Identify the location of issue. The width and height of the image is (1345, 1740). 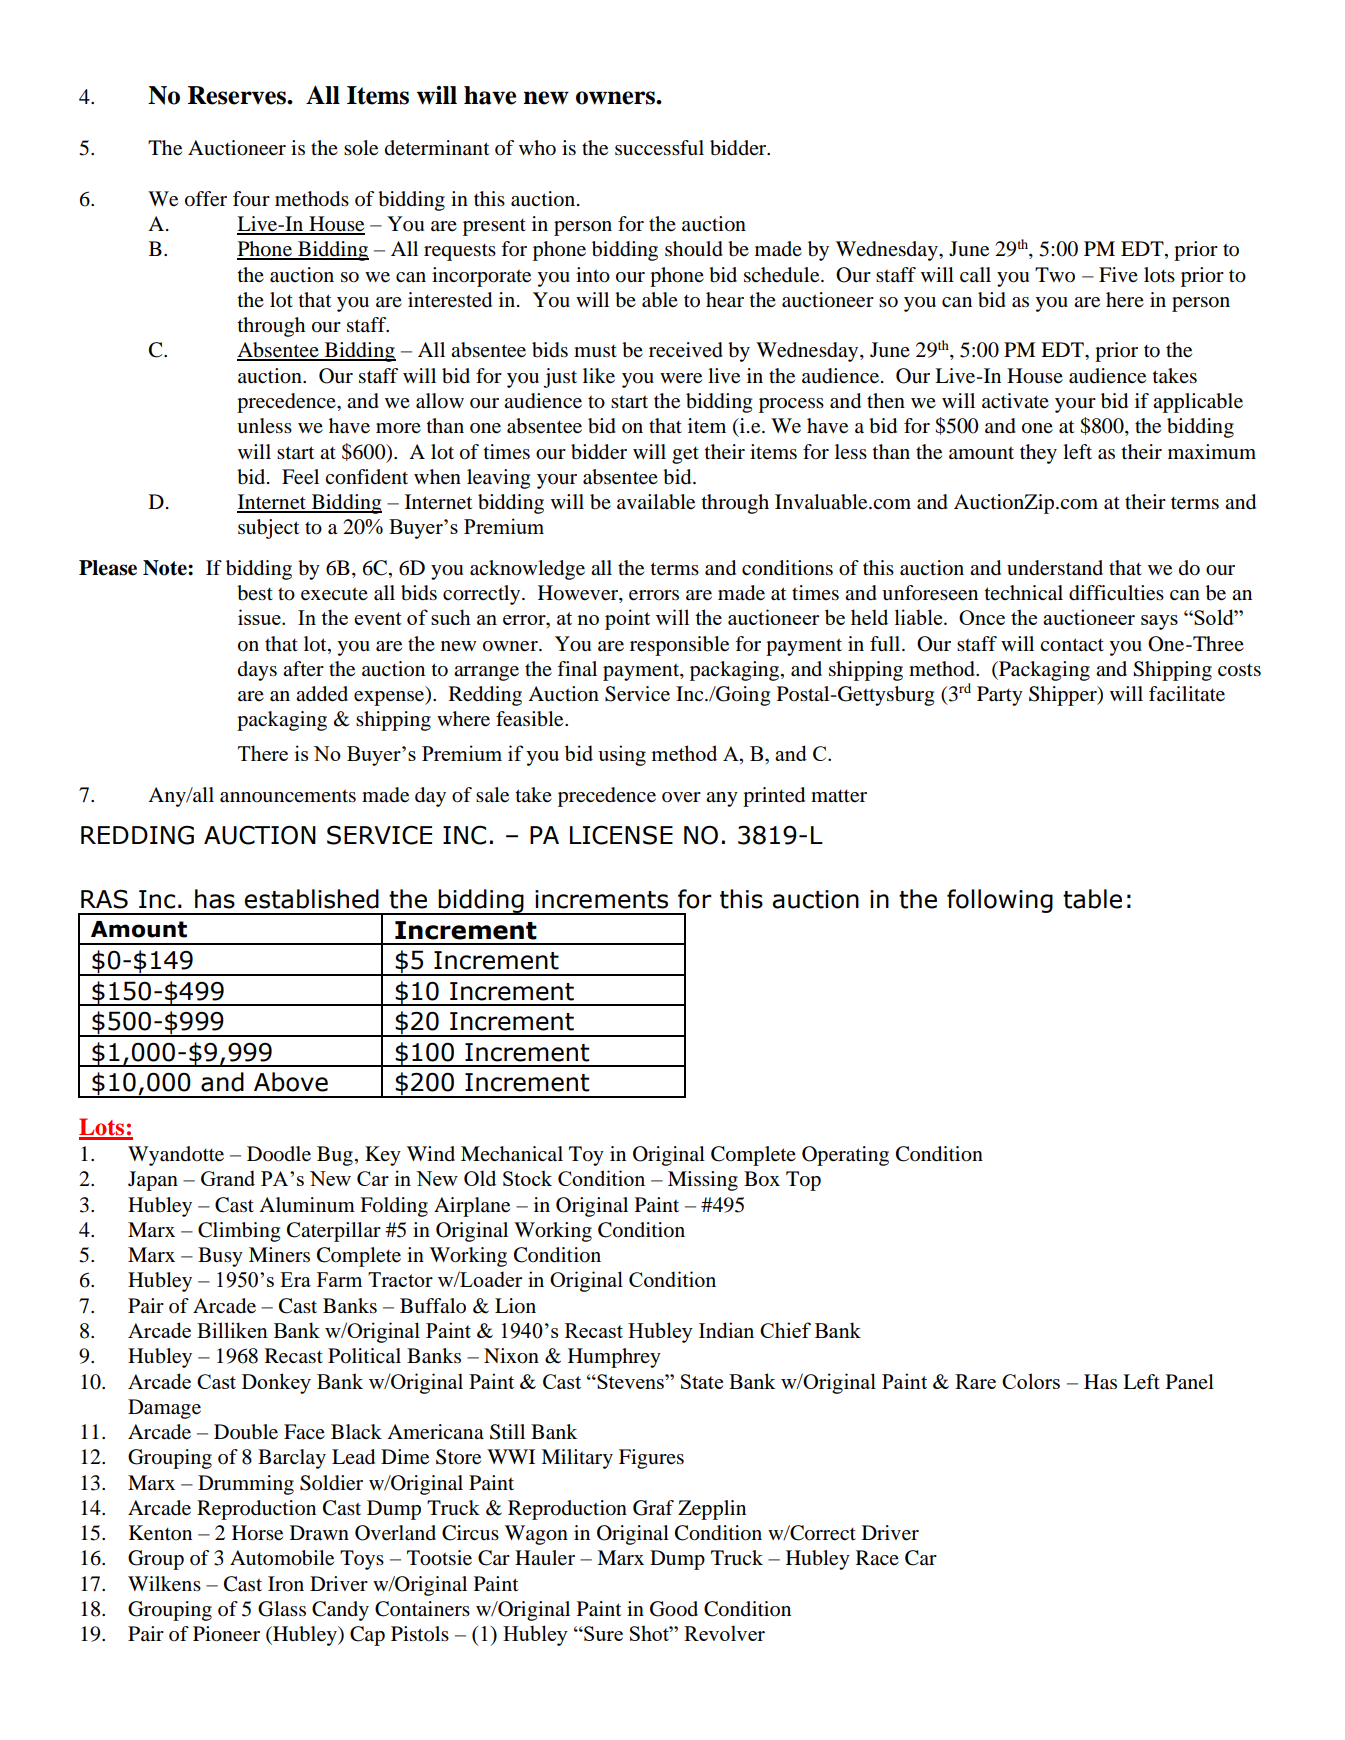
(260, 617).
